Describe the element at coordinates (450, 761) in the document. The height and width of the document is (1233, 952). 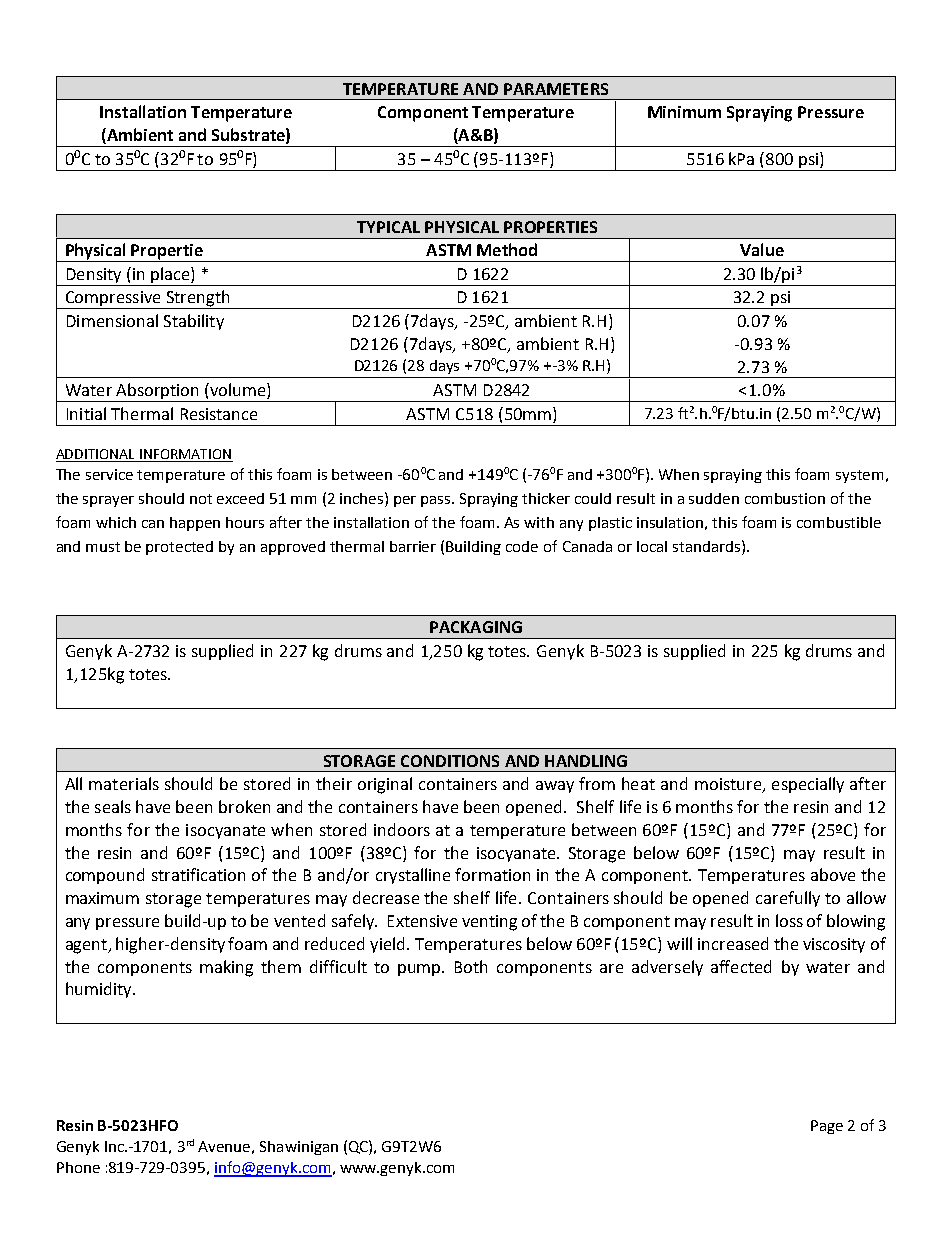
I see `CONDITIONS` at that location.
